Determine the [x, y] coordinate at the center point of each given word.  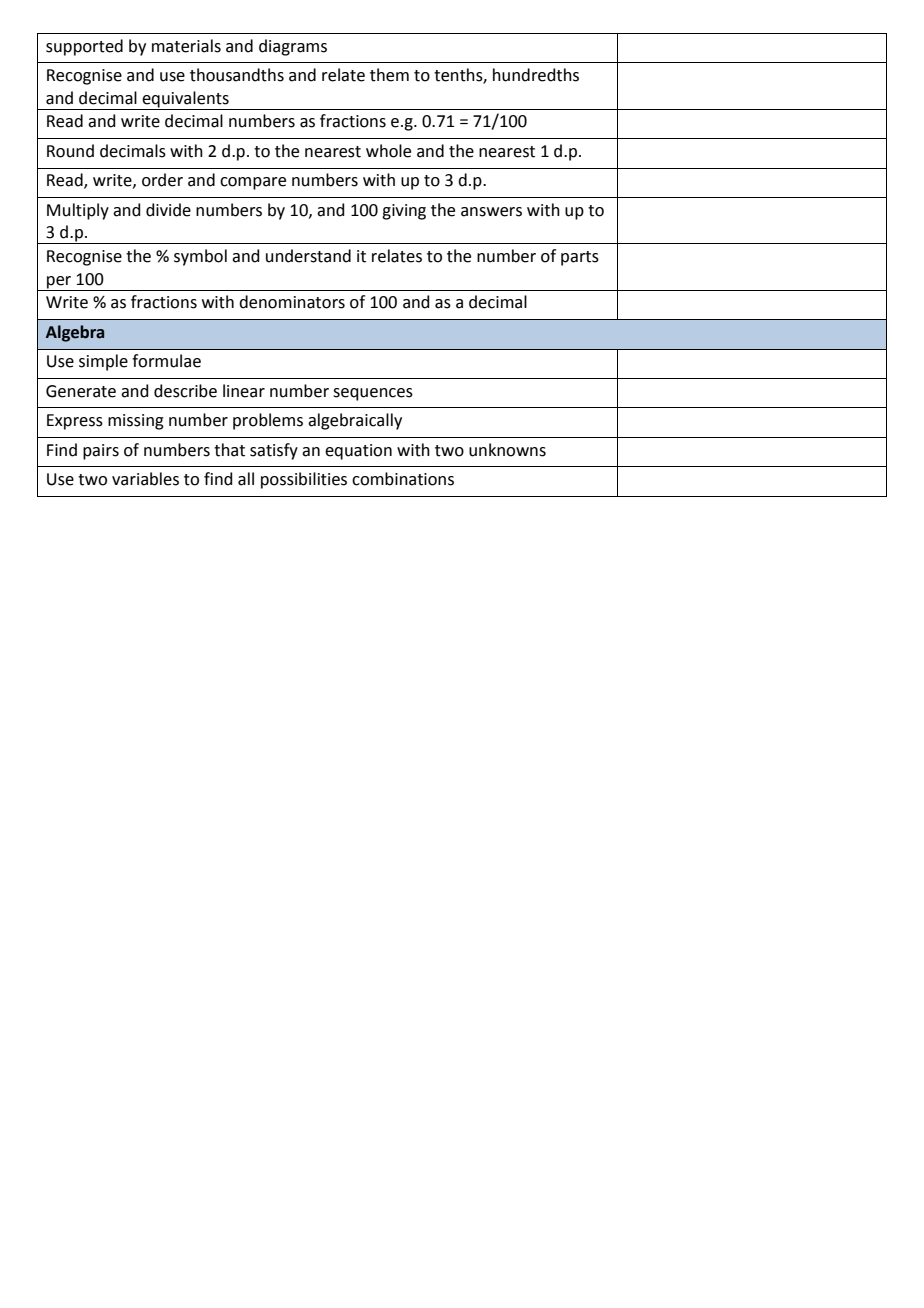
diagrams [293, 47]
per [59, 282]
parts [580, 258]
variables [145, 479]
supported [84, 47]
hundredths [536, 75]
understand [308, 256]
